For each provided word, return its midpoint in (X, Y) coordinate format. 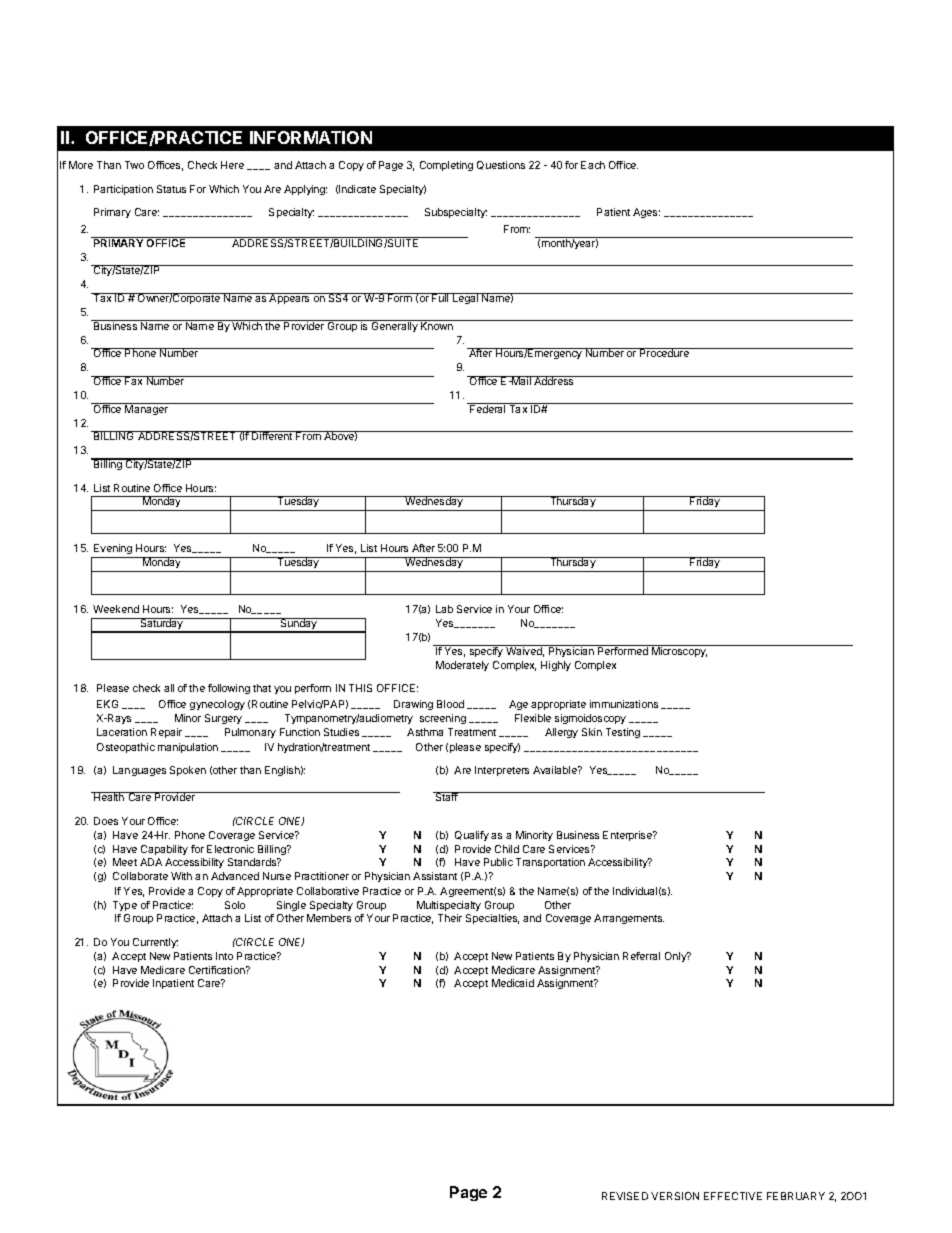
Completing (446, 166)
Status (171, 189)
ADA (151, 862)
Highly (556, 666)
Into (224, 956)
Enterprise (628, 836)
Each (593, 165)
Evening (113, 551)
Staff (447, 796)
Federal (488, 408)
